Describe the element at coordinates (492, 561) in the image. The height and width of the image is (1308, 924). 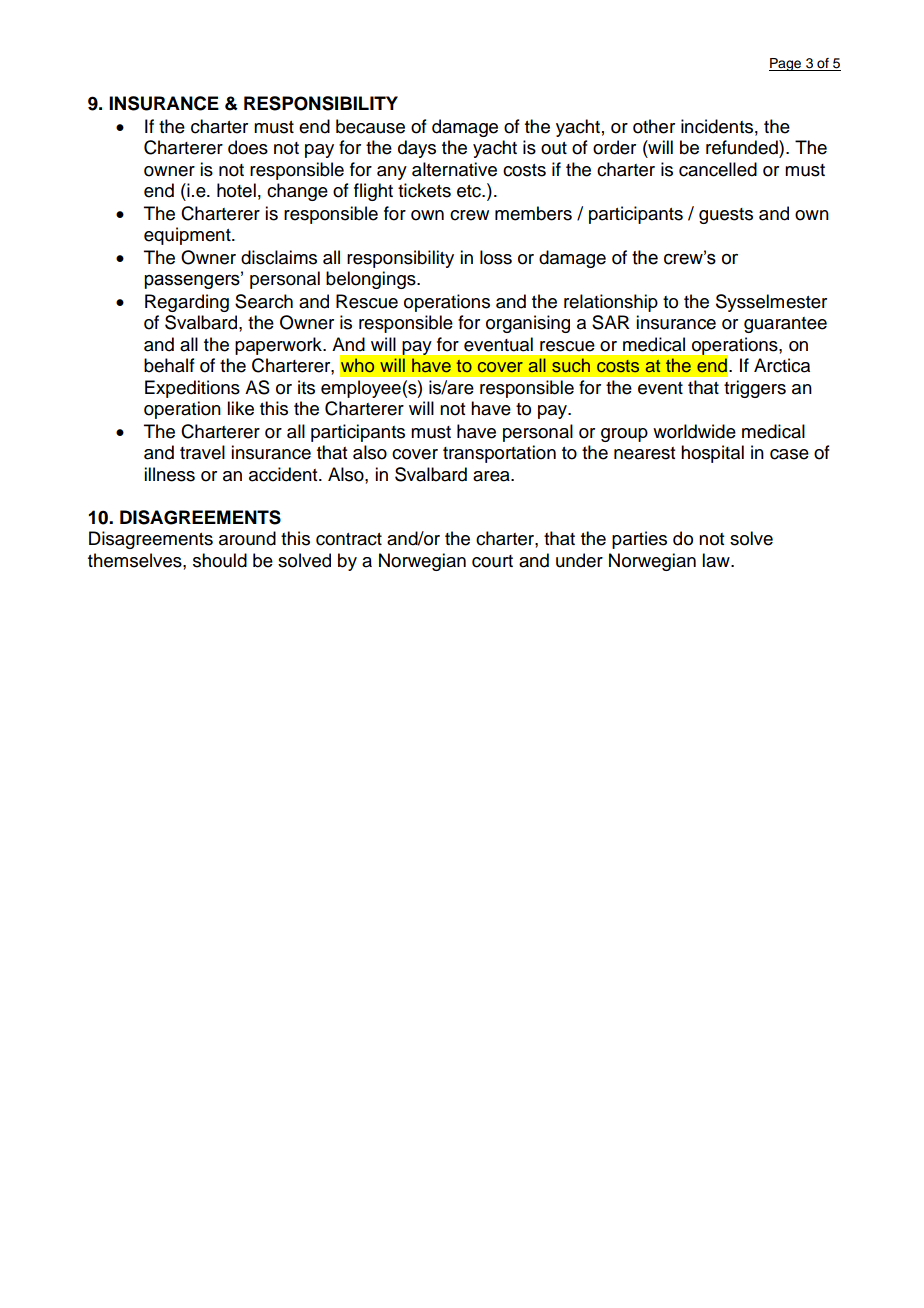
I see `court` at that location.
